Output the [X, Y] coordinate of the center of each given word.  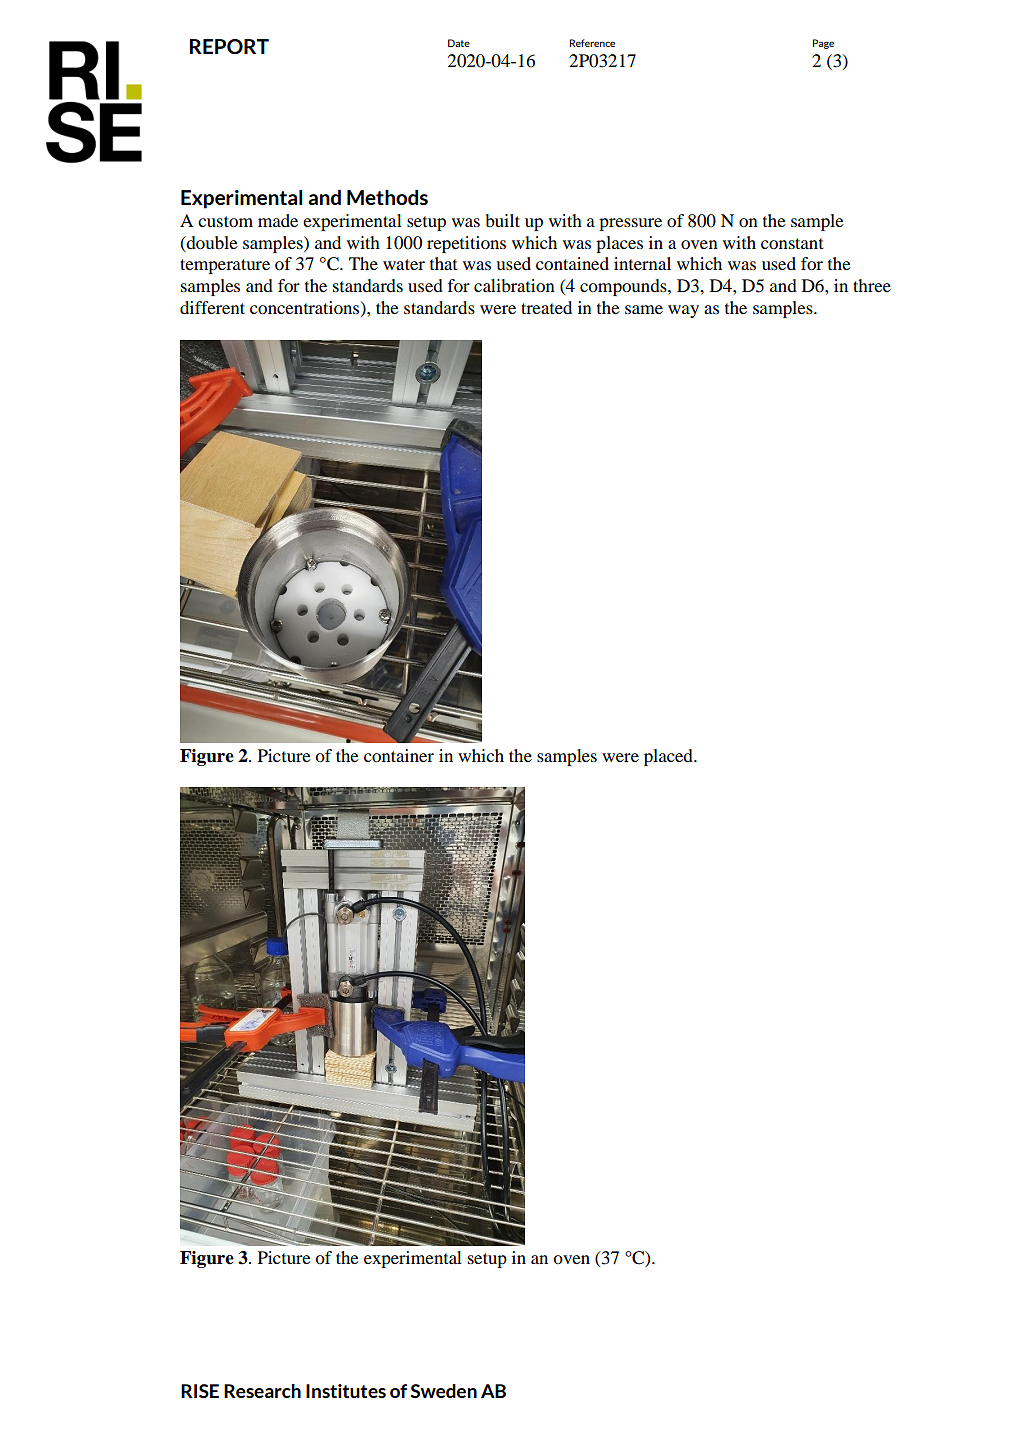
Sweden [443, 1391]
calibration [514, 285]
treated [546, 307]
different [212, 307]
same [644, 309]
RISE [200, 1391]
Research [262, 1391]
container [399, 755]
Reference [592, 43]
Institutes [346, 1391]
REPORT [229, 46]
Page [823, 44]
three [872, 285]
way [683, 311]
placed [669, 757]
